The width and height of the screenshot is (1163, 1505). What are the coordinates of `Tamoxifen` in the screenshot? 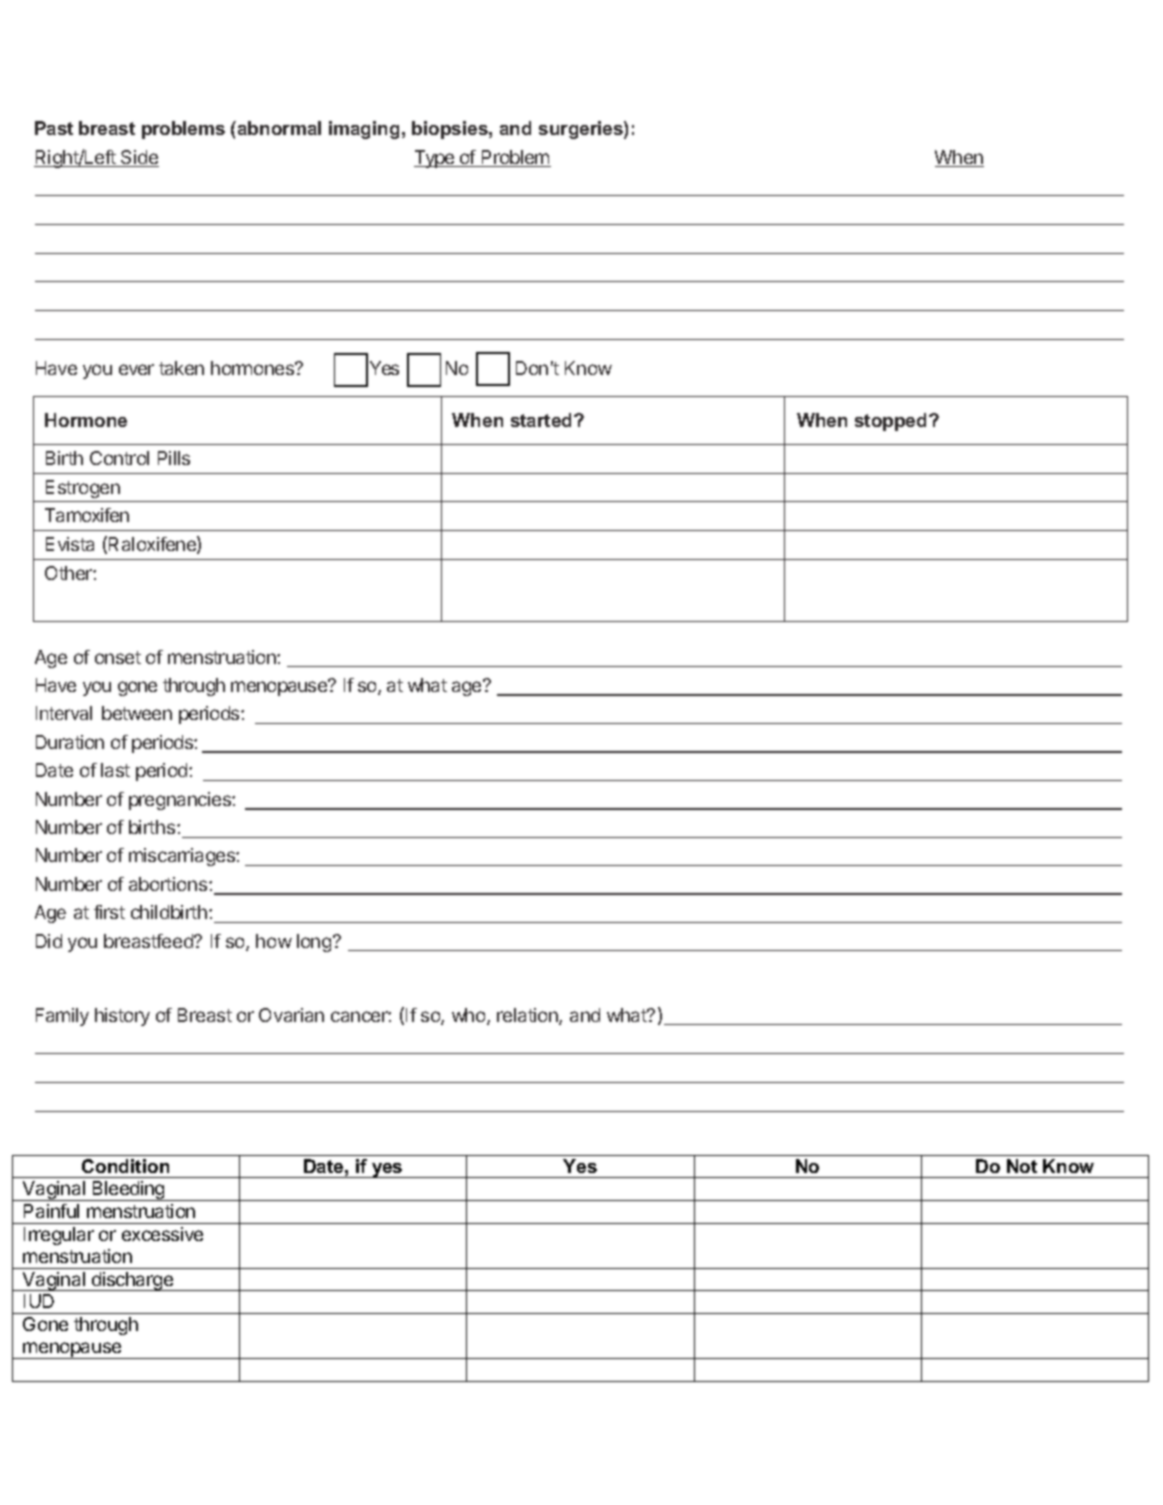 It's located at (87, 515).
